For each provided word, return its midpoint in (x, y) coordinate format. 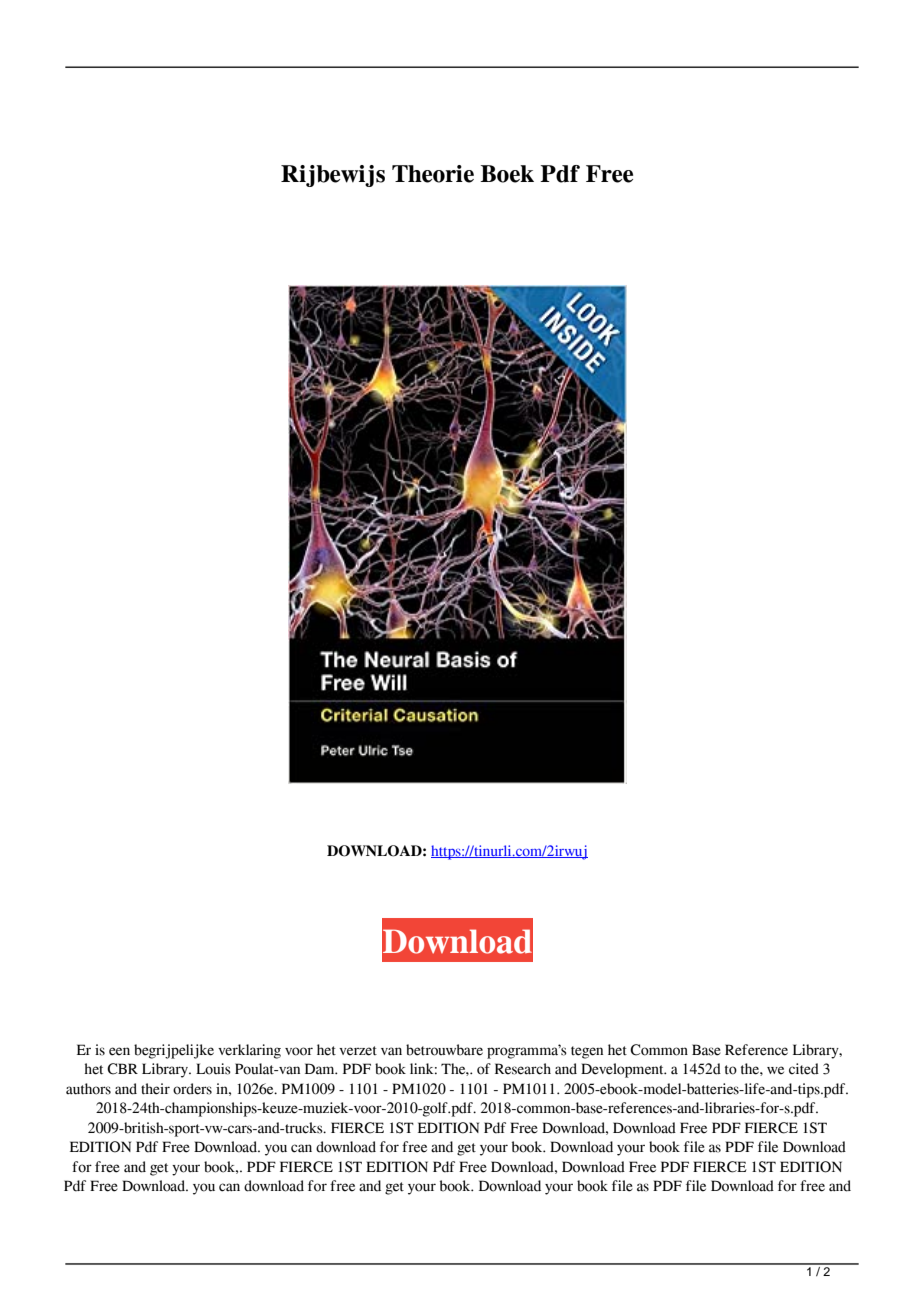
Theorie (433, 174)
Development (623, 1070)
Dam (321, 1069)
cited (804, 1069)
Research (523, 1069)
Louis (213, 1069)
